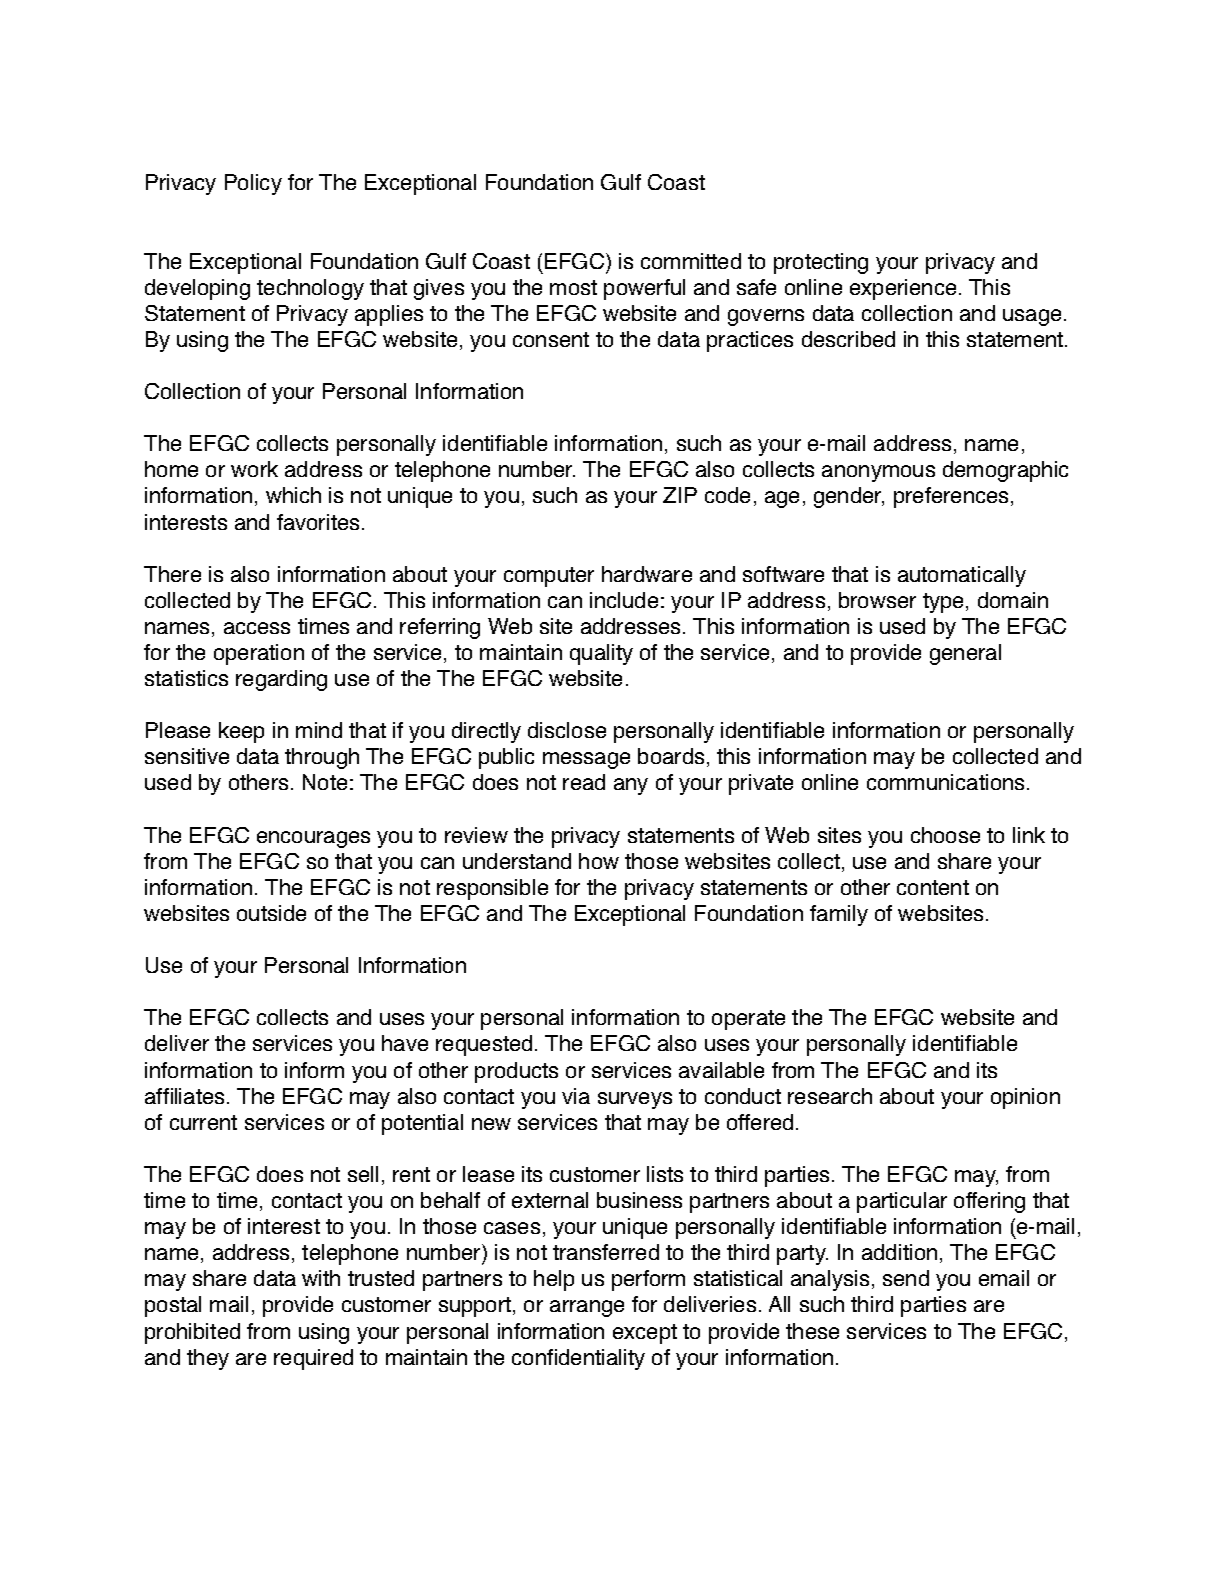 This document has width=1229, height=1590. Describe the element at coordinates (184, 1096) in the document. I see `affiliates` at that location.
